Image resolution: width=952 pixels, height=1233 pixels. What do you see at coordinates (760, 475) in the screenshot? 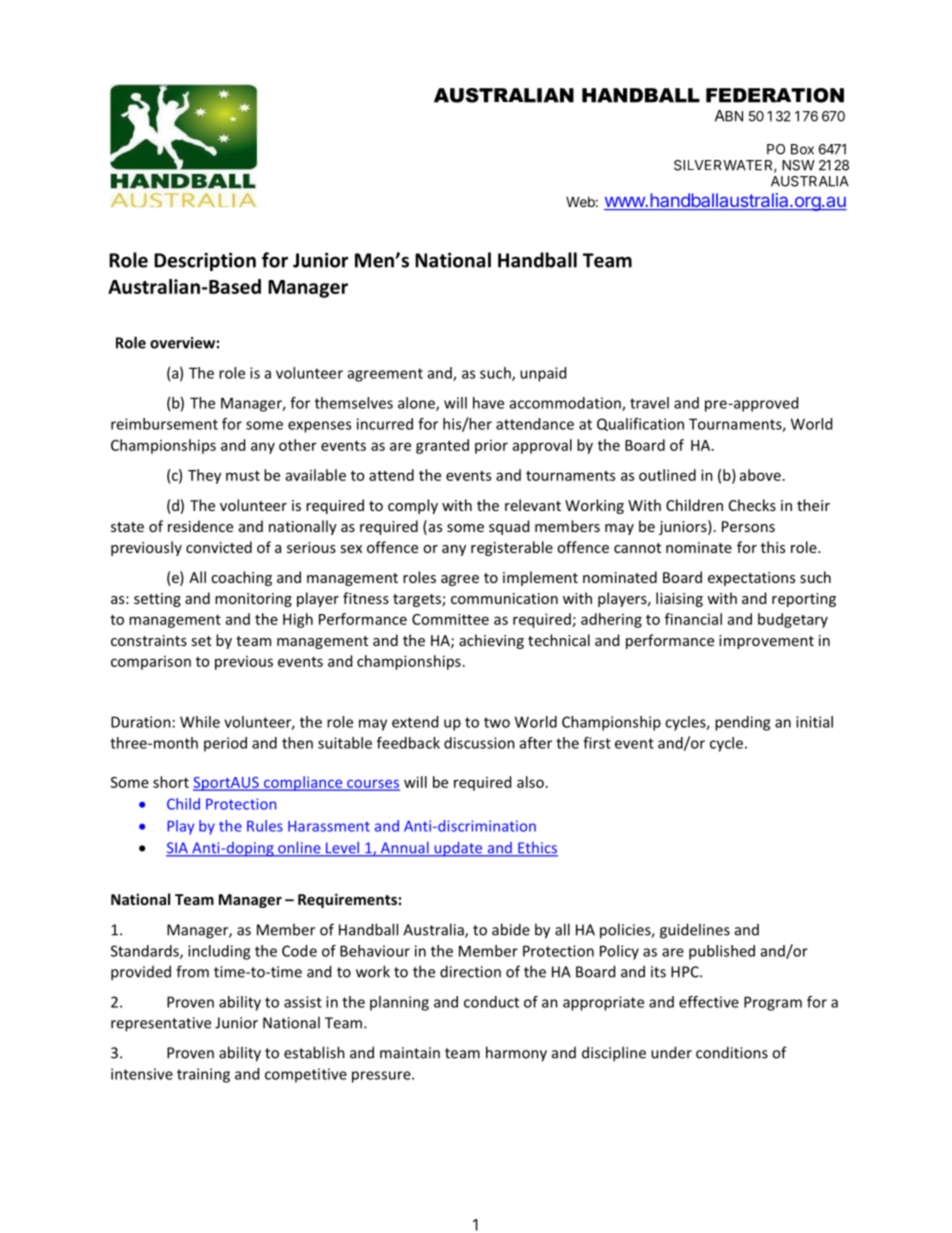
I see `above` at bounding box center [760, 475].
